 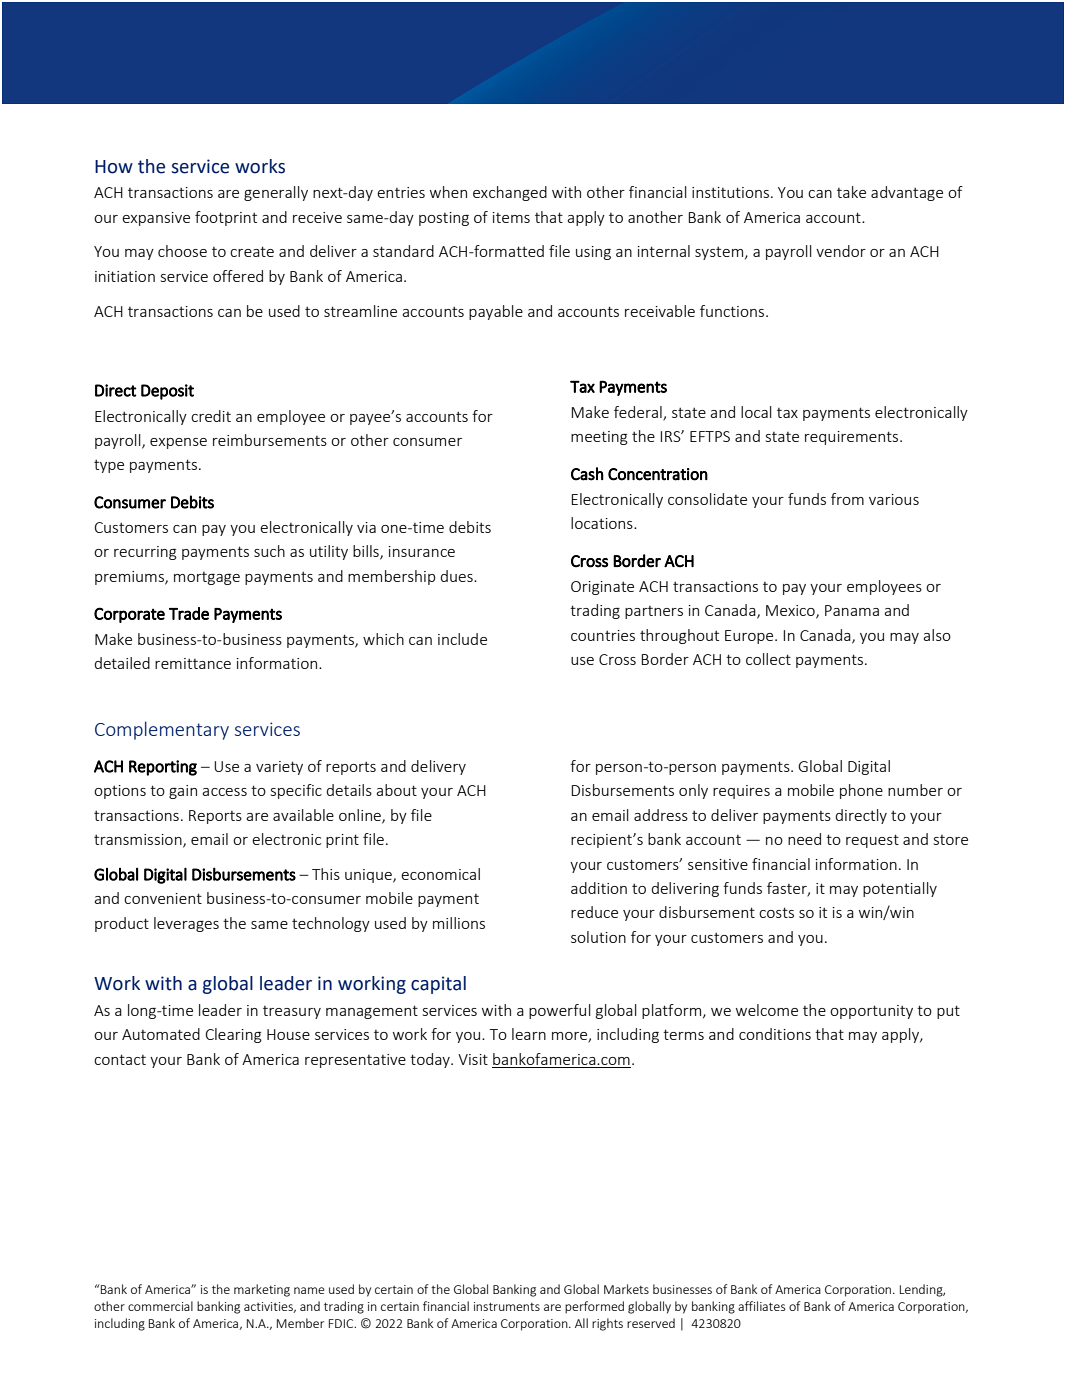 What do you see at coordinates (847, 499) in the screenshot?
I see `from` at bounding box center [847, 499].
